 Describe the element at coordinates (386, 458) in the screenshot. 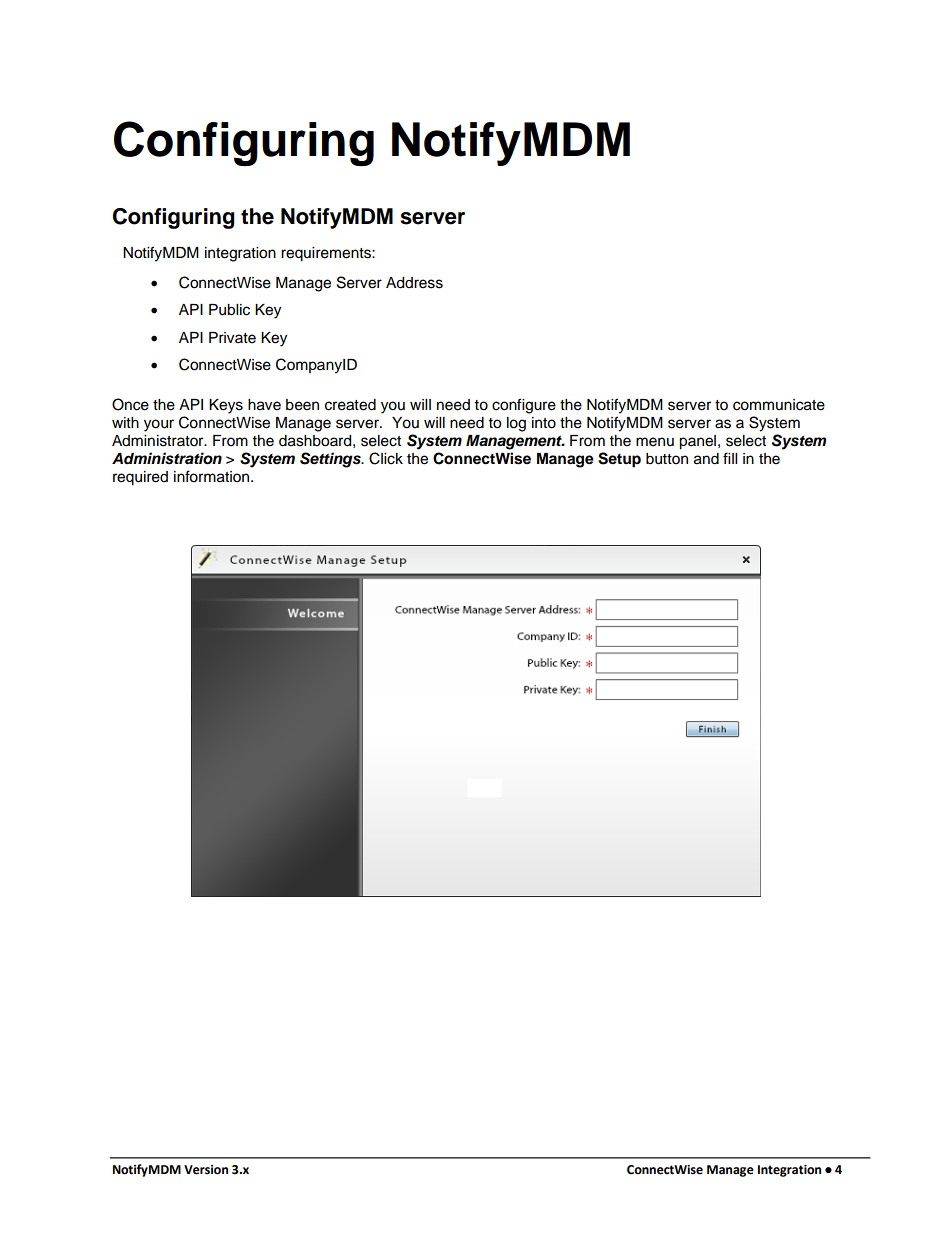

I see `Click` at that location.
